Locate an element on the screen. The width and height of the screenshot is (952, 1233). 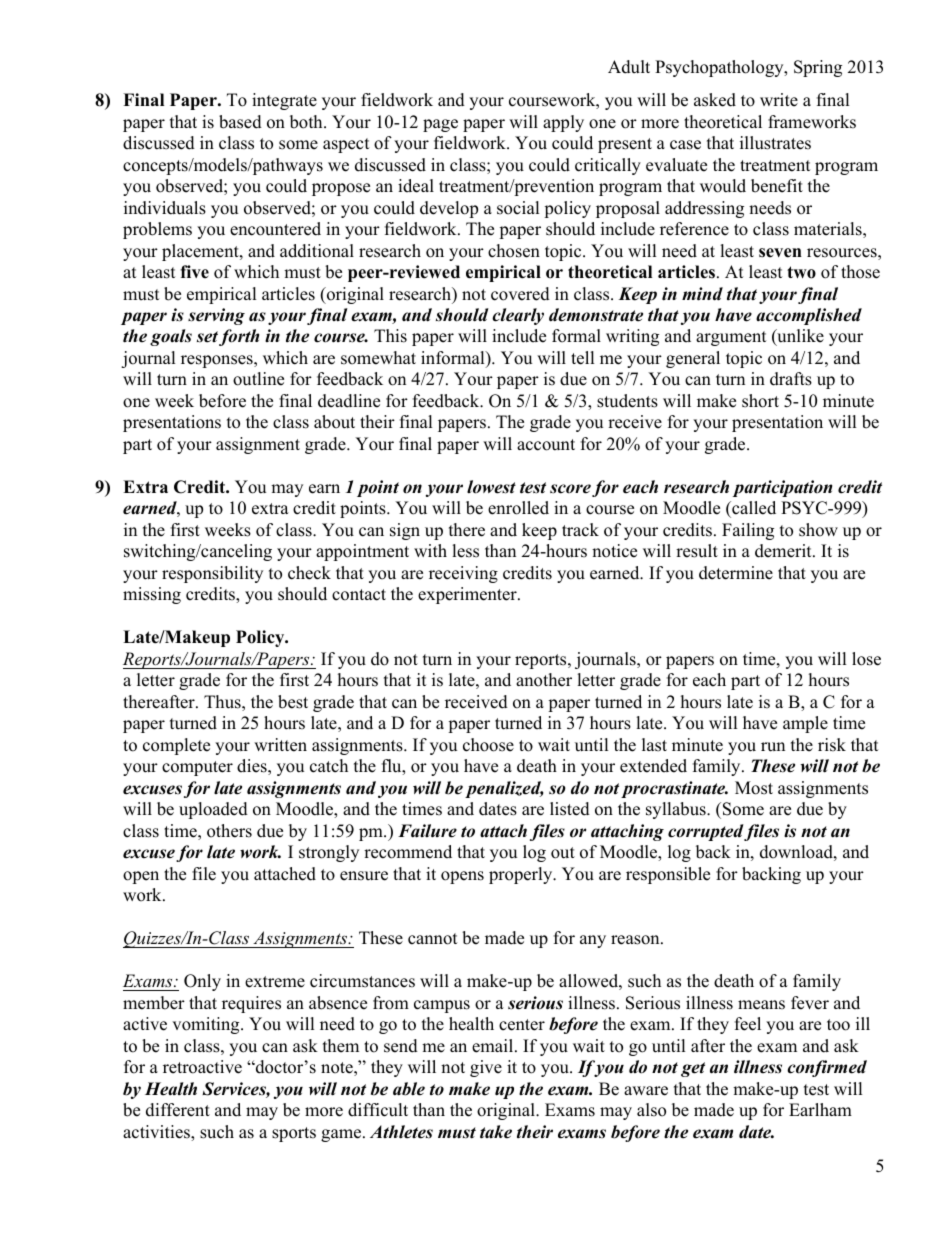
write is located at coordinates (779, 100).
